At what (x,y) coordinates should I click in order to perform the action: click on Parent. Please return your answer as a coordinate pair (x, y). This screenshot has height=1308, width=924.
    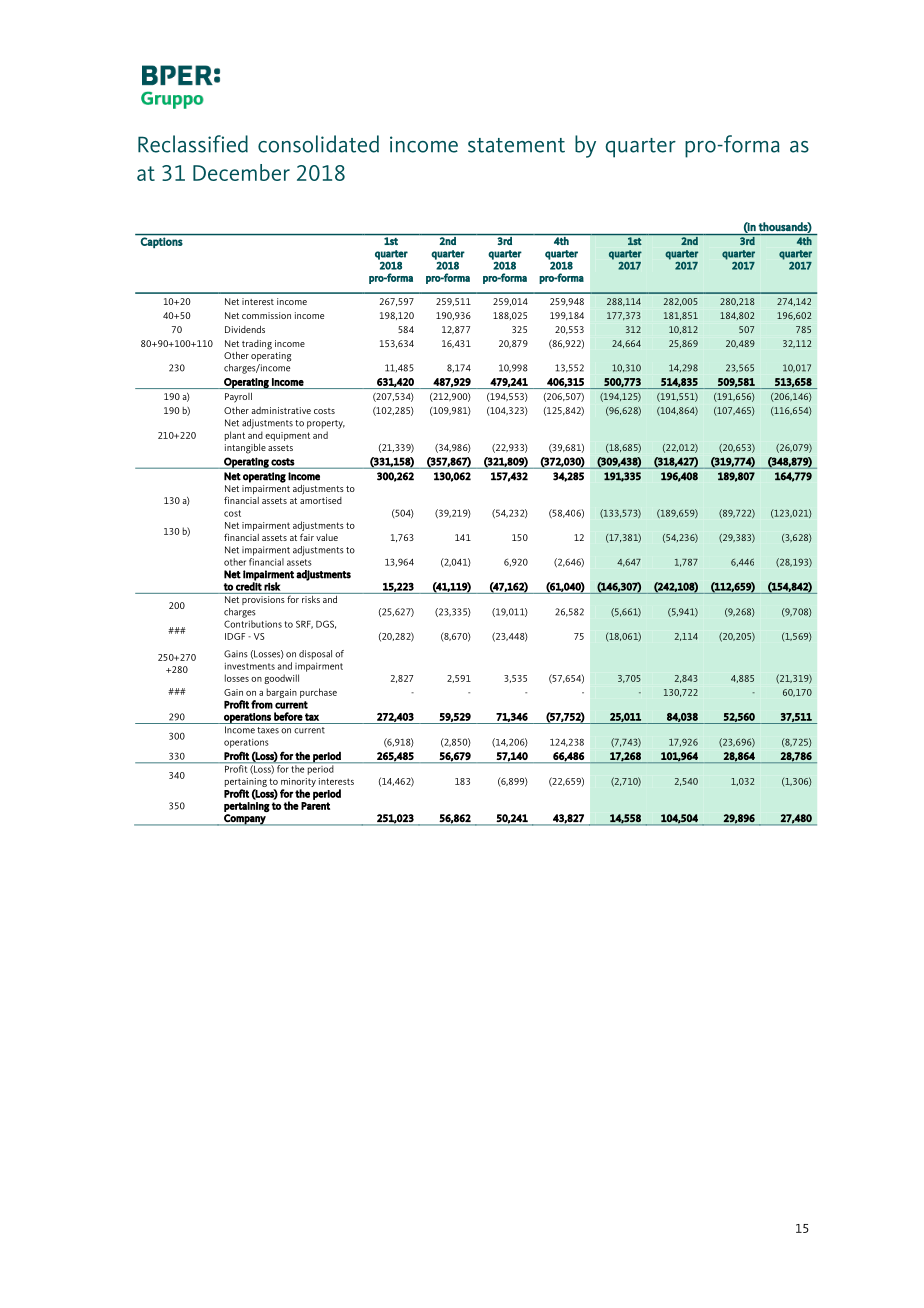
    Looking at the image, I should click on (315, 806).
